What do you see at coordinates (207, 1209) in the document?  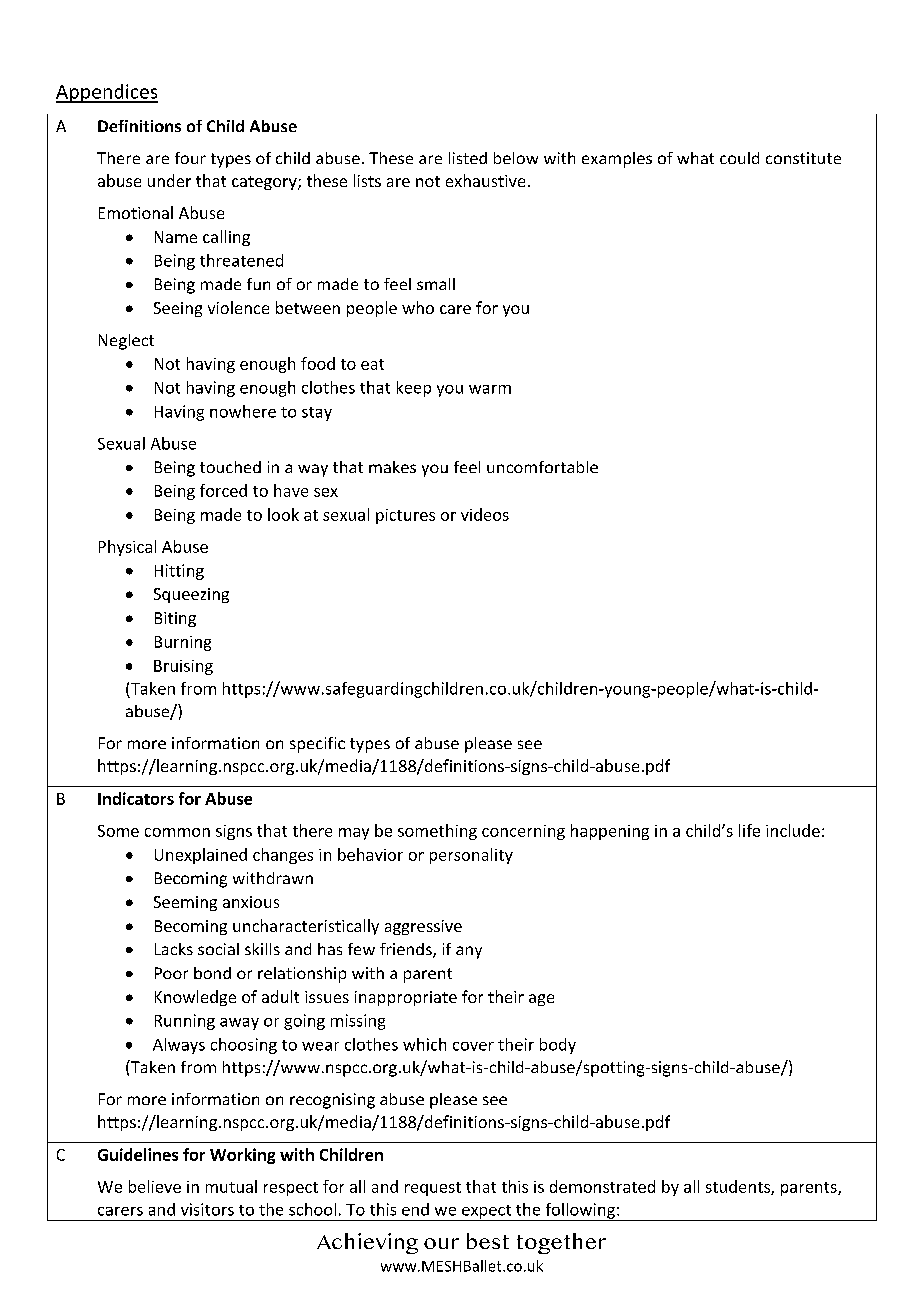 I see `visitors` at bounding box center [207, 1209].
